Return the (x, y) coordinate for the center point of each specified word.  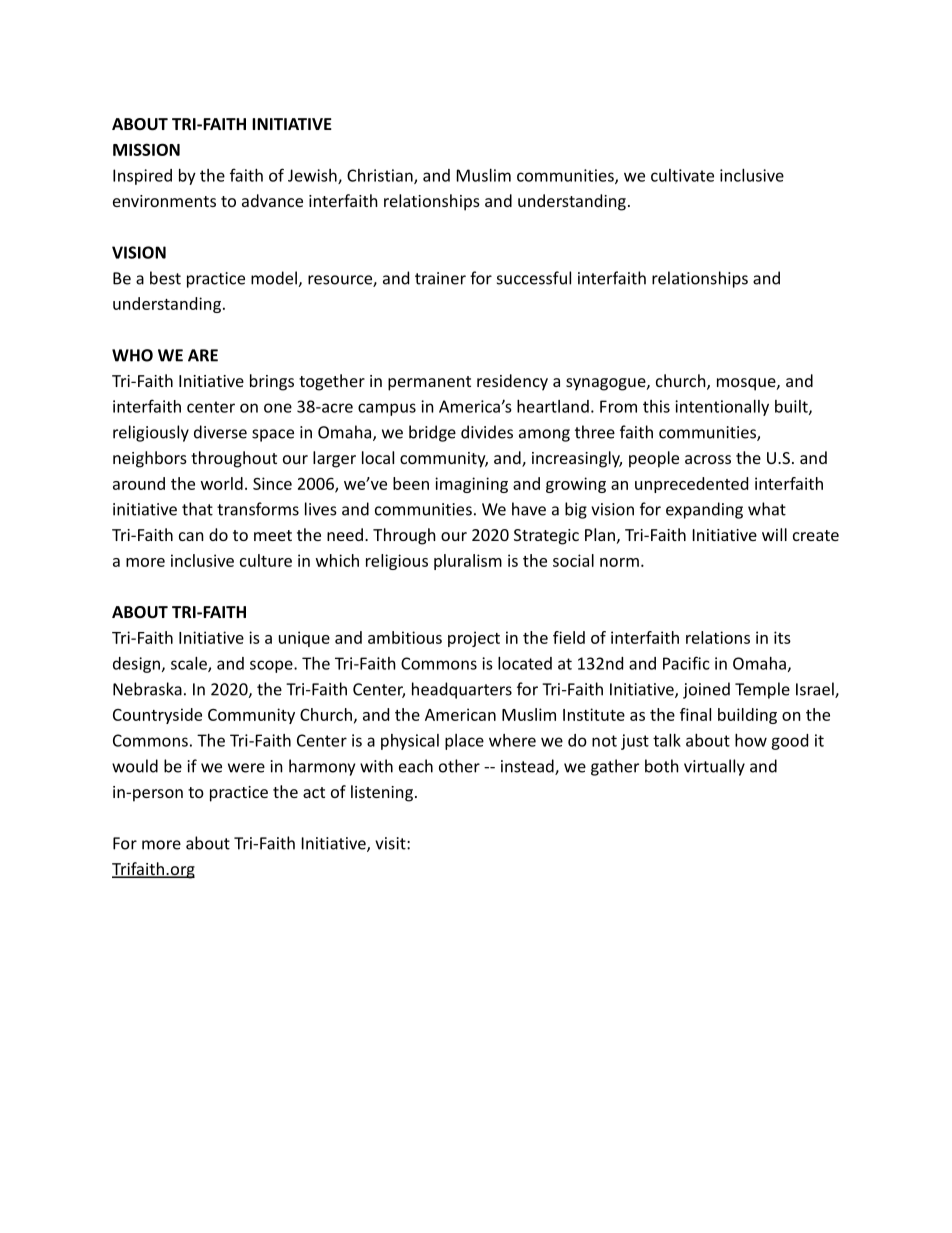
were (246, 768)
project (474, 639)
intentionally (722, 408)
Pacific (686, 663)
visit (391, 843)
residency (512, 382)
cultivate (682, 175)
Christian (381, 176)
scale (190, 664)
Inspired (142, 177)
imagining (471, 485)
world (222, 483)
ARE (203, 355)
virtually (714, 767)
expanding (704, 510)
